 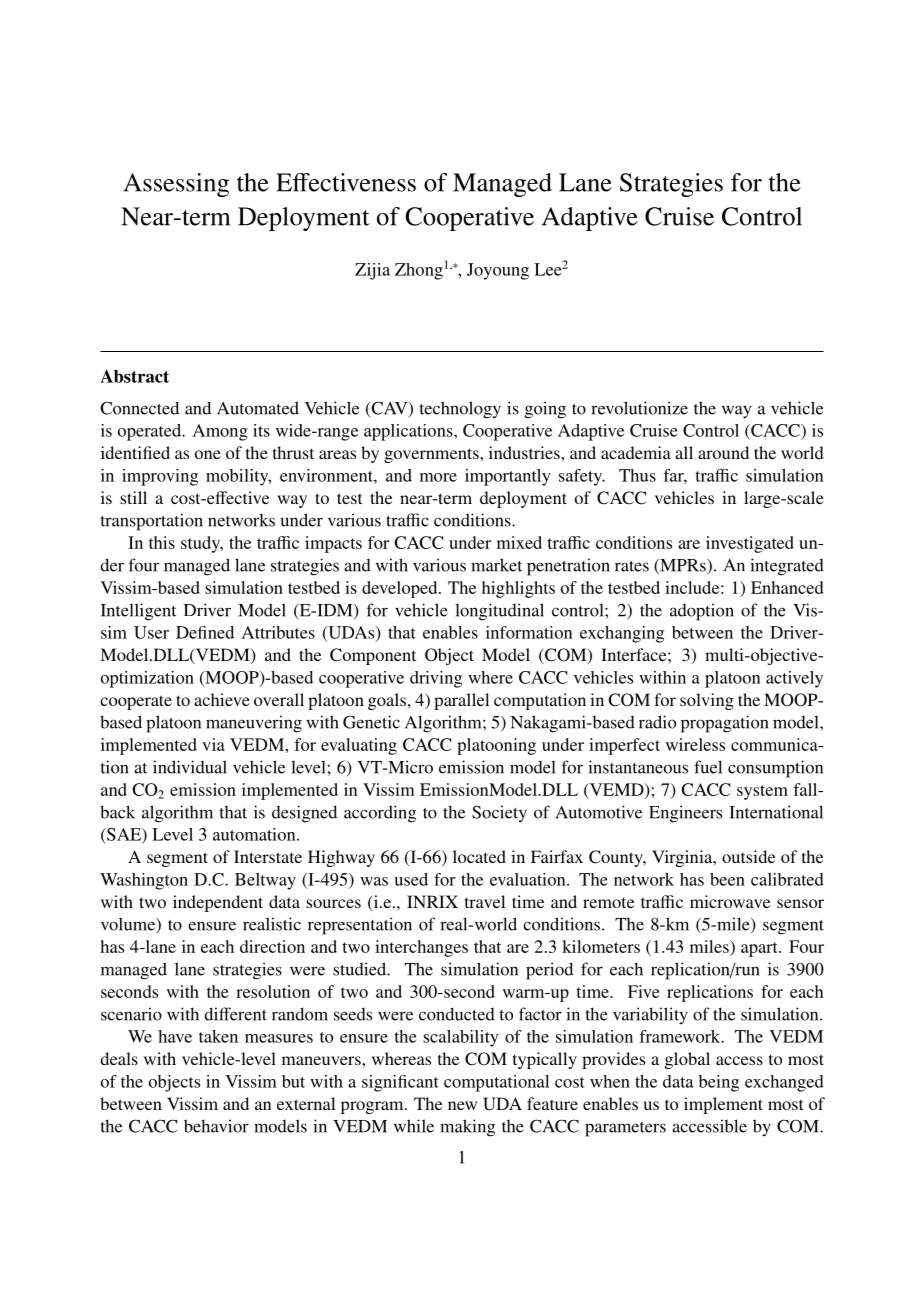 What do you see at coordinates (750, 544) in the screenshot?
I see `investigated` at bounding box center [750, 544].
